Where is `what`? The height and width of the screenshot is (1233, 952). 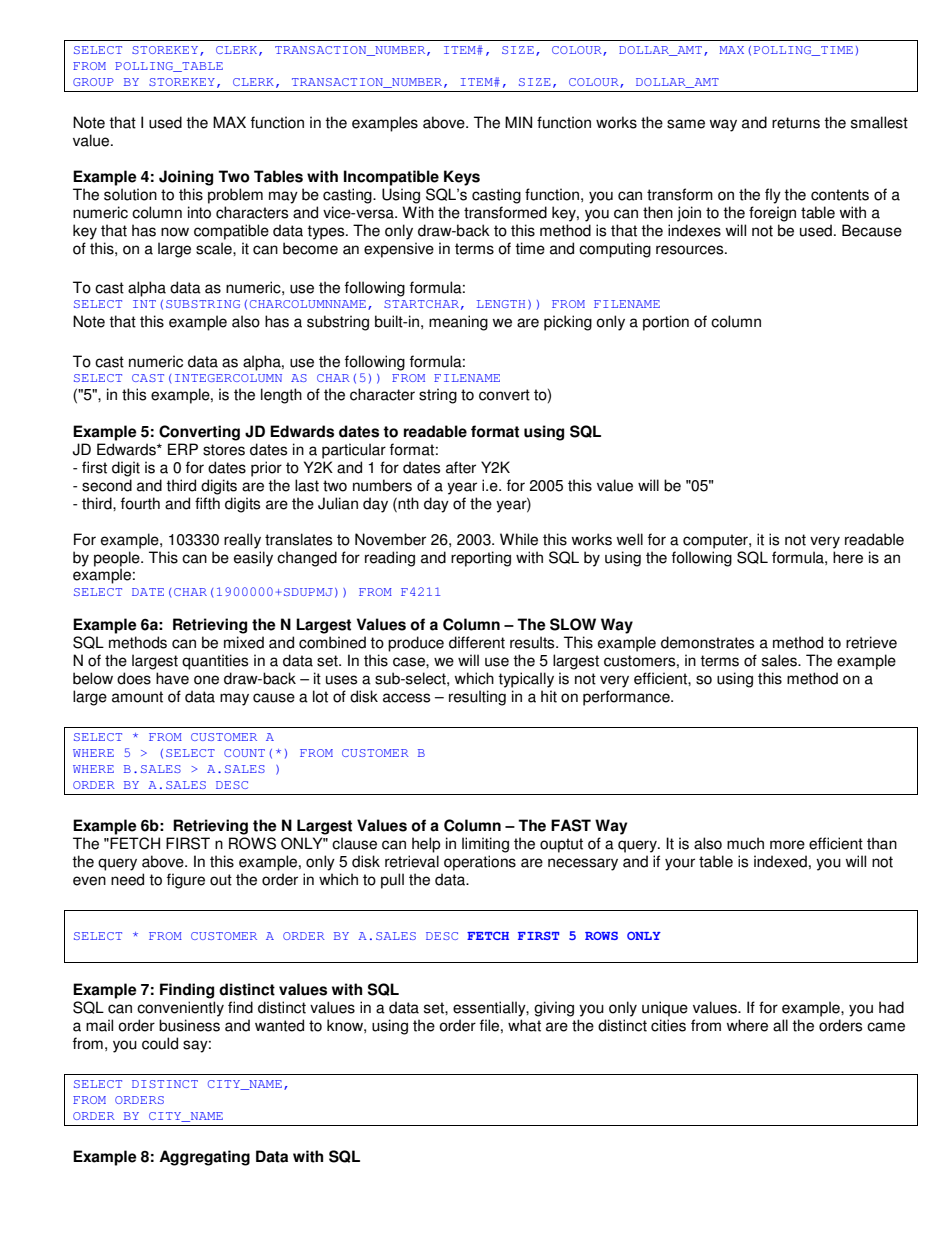
what is located at coordinates (524, 1025).
